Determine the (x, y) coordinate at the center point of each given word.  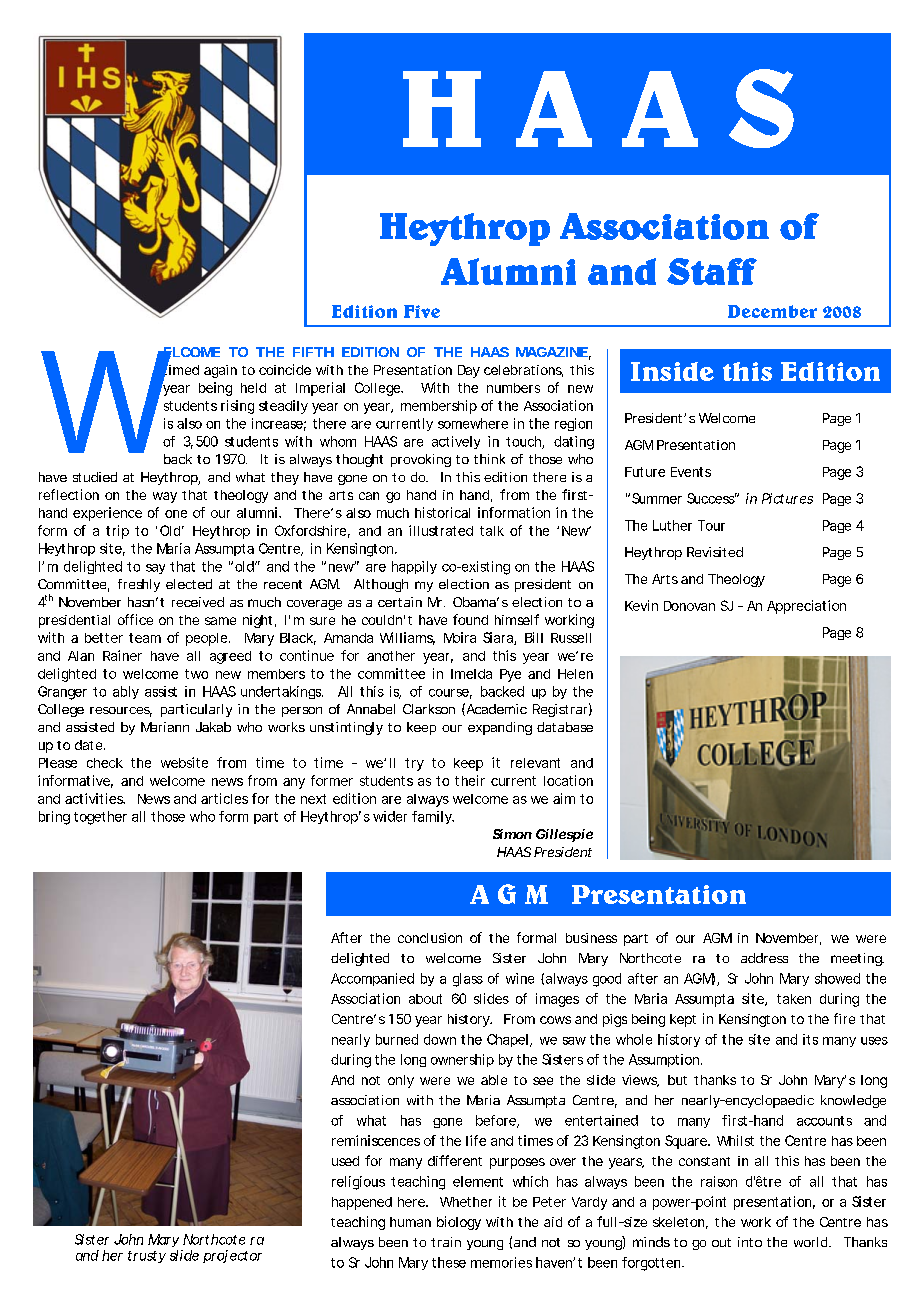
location (568, 780)
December (772, 311)
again (220, 371)
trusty (147, 1257)
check (105, 763)
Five (422, 311)
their (470, 780)
